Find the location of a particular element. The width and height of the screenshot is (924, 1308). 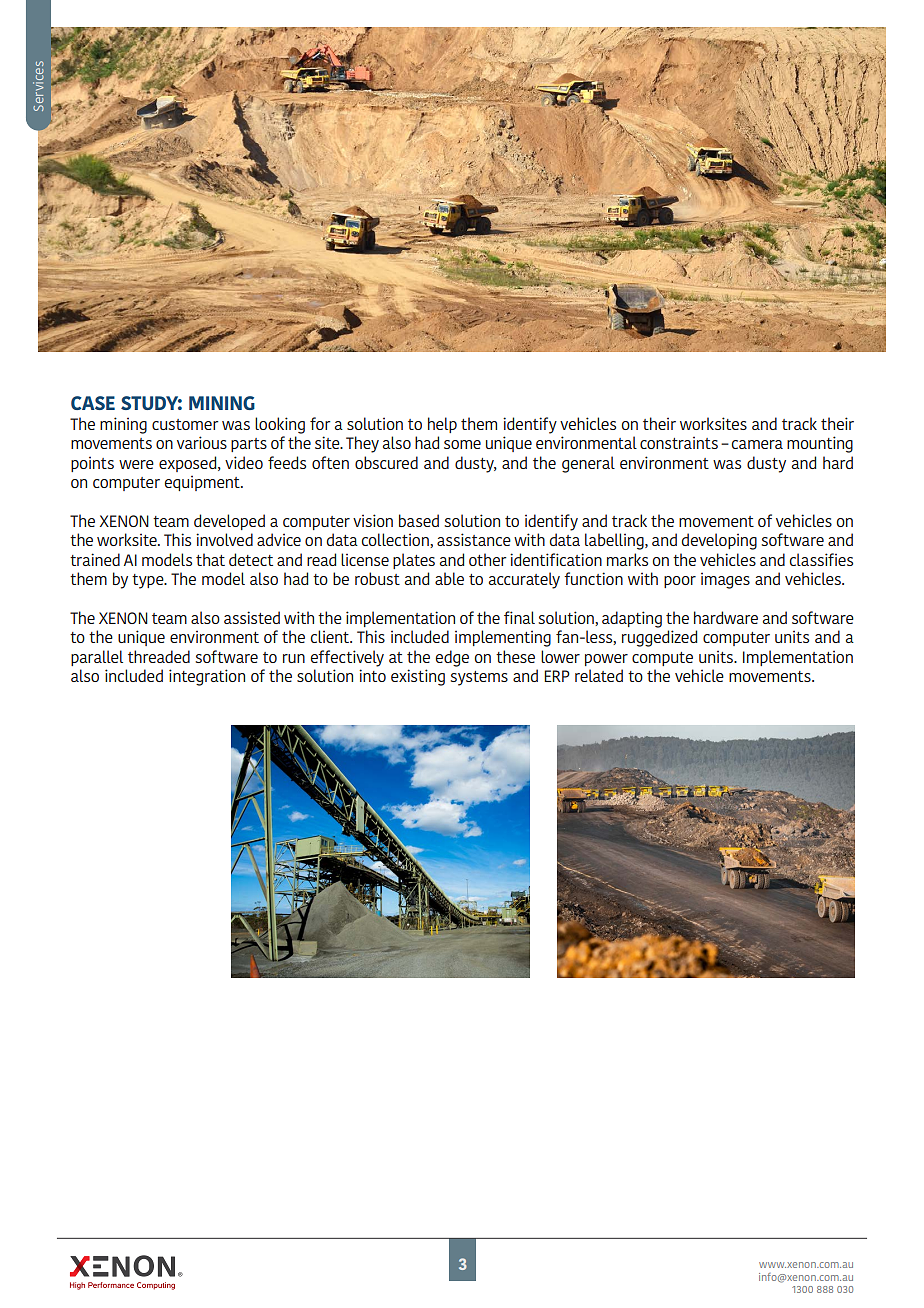

help is located at coordinates (442, 425).
